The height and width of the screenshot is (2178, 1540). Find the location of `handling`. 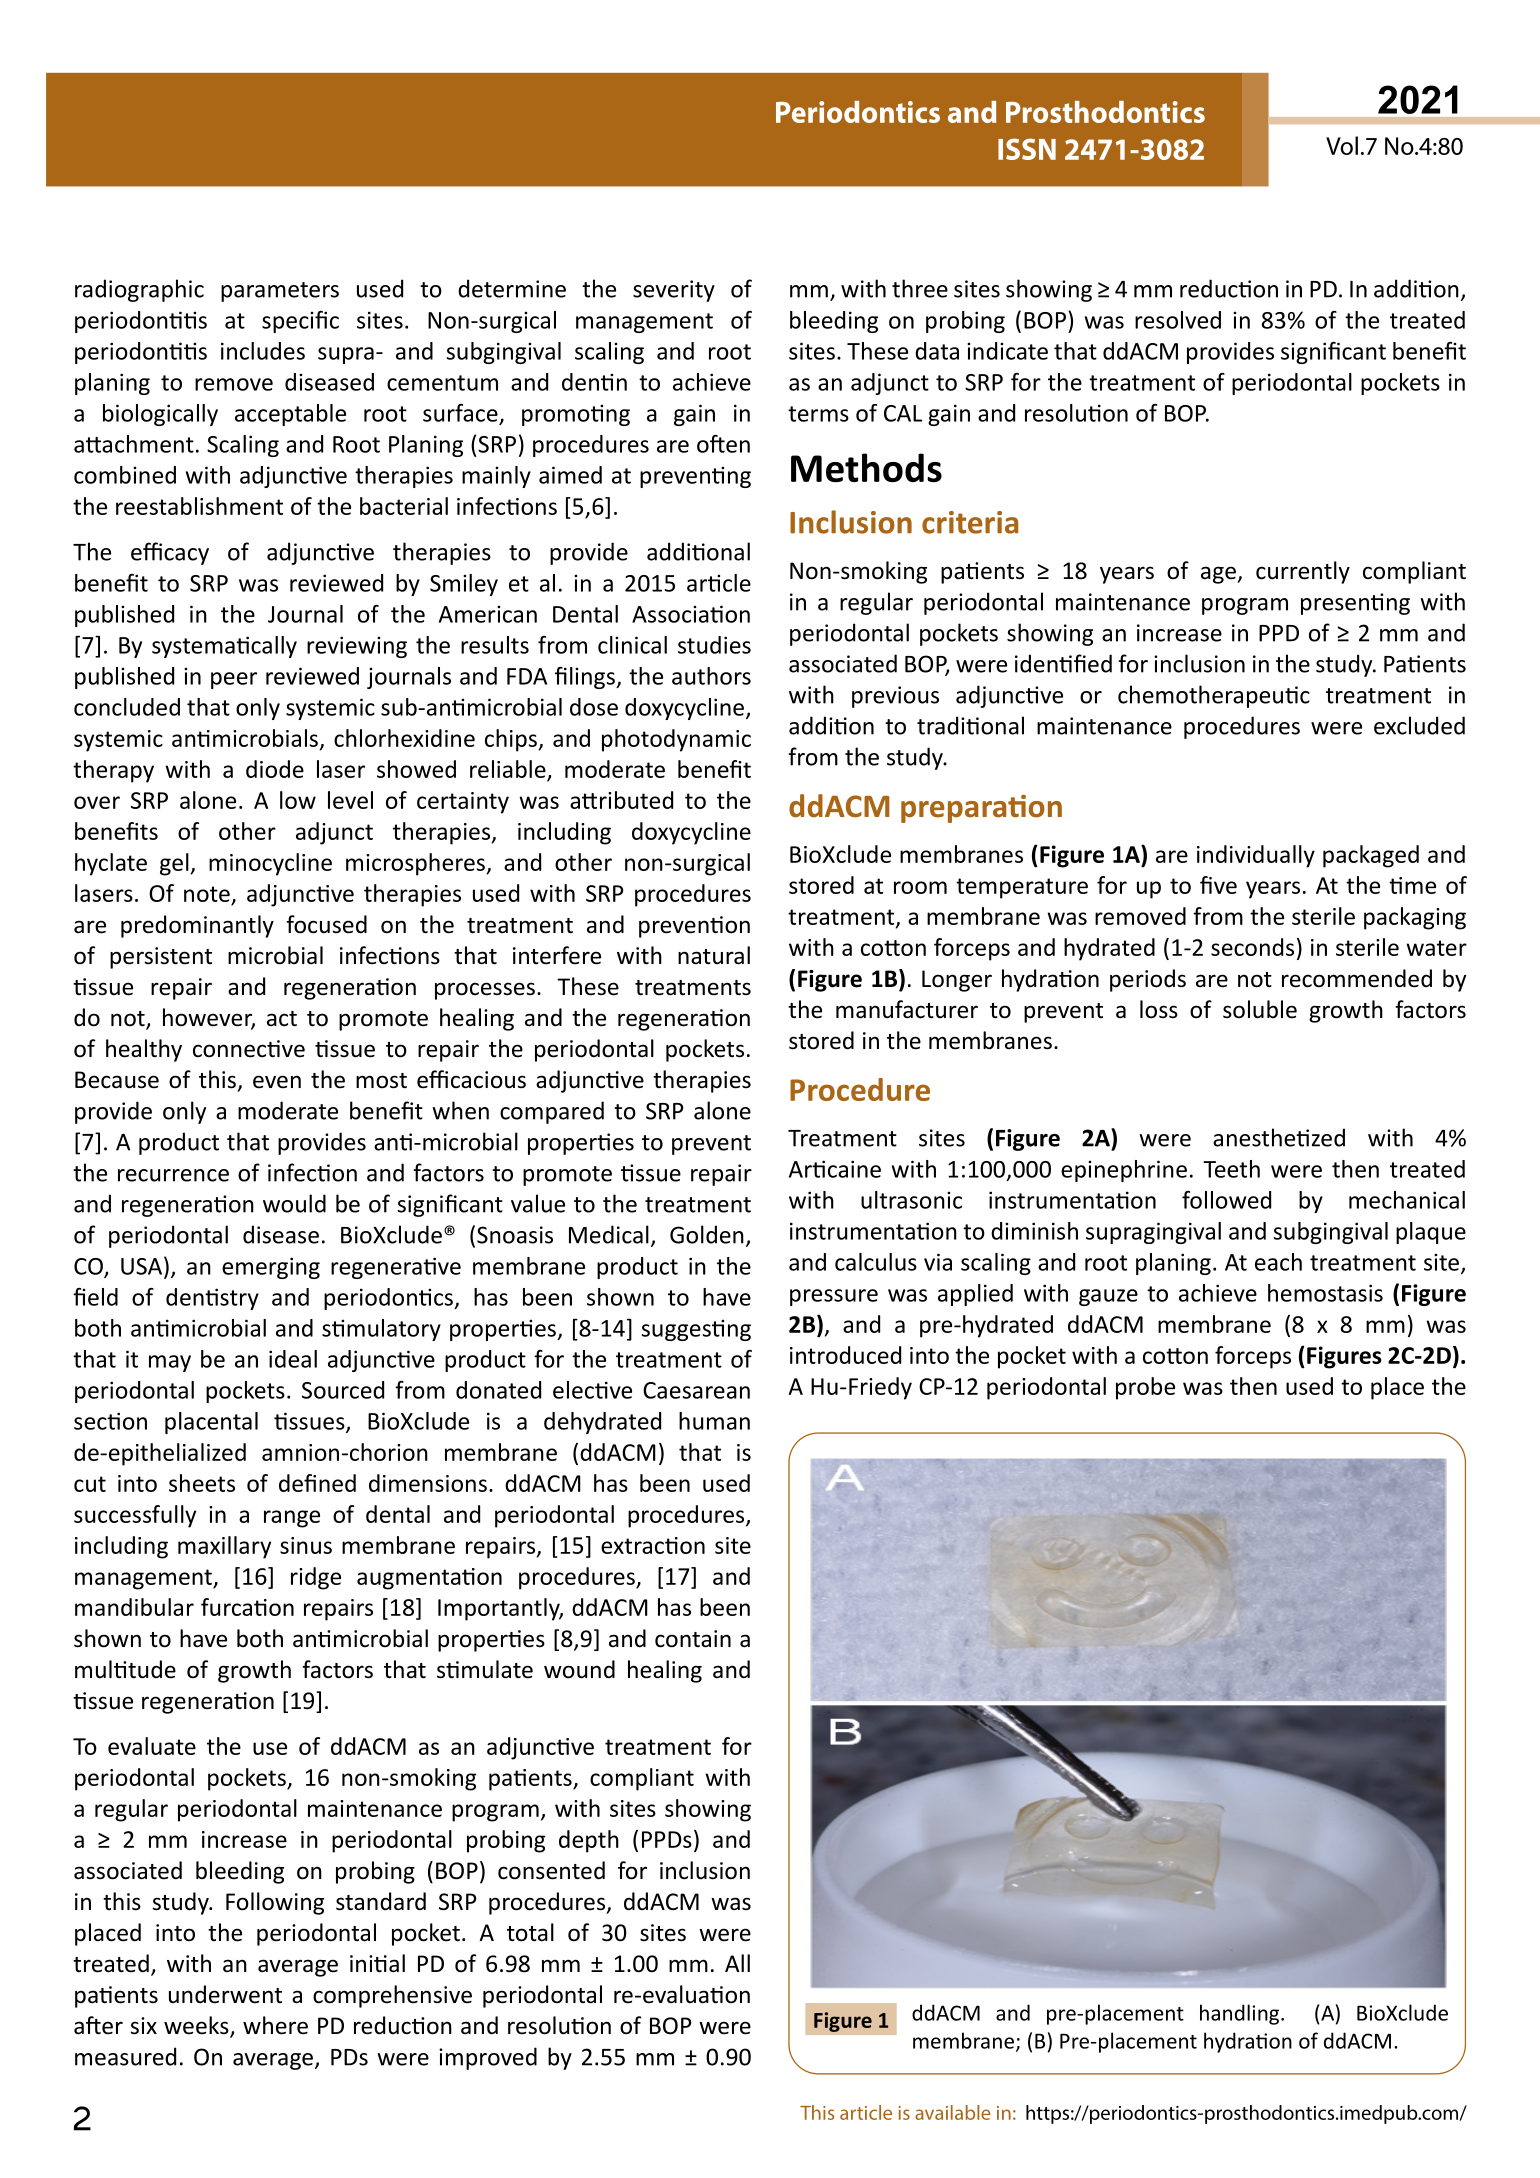

handling is located at coordinates (1241, 2014).
